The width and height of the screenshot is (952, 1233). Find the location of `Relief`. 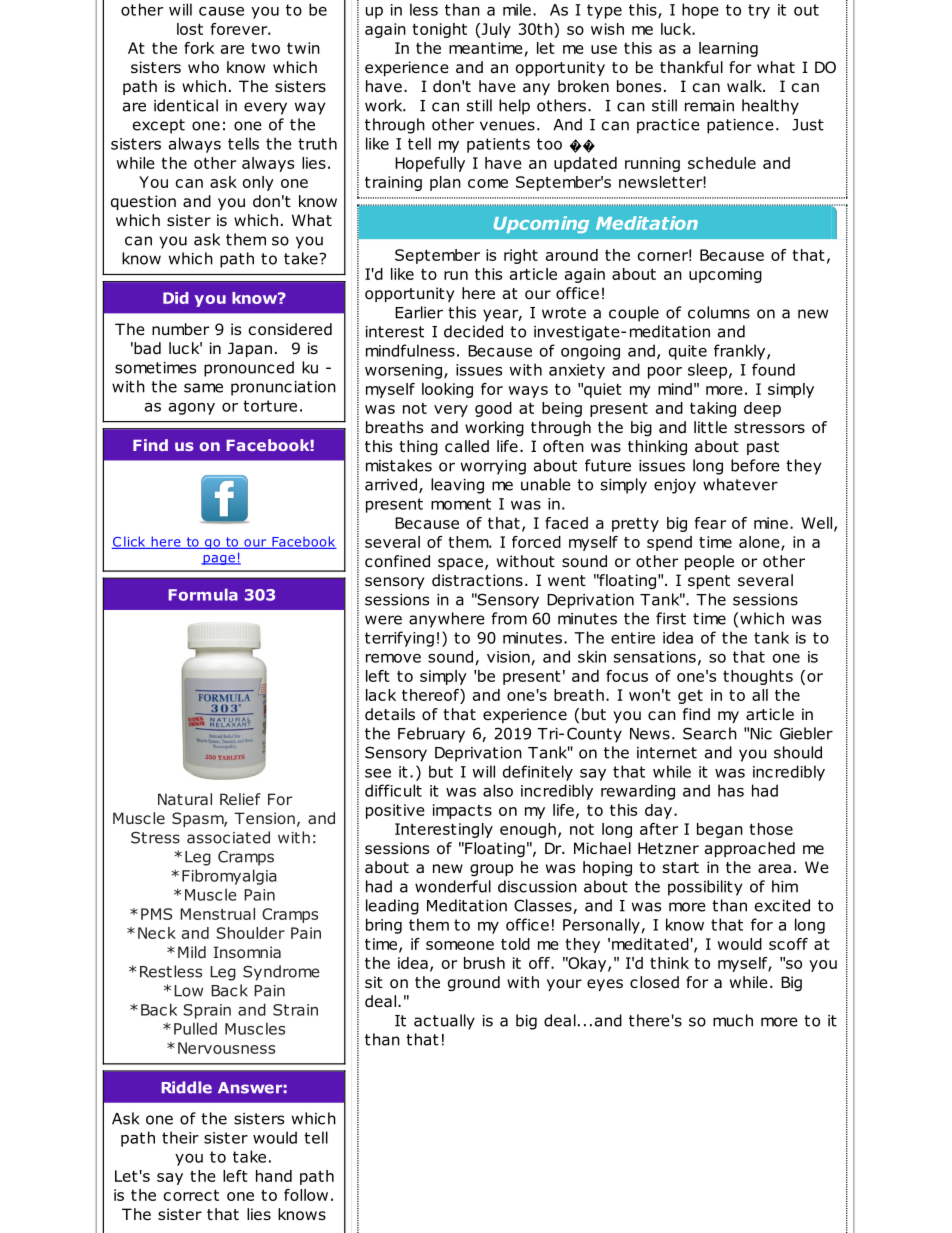

Relief is located at coordinates (240, 799).
